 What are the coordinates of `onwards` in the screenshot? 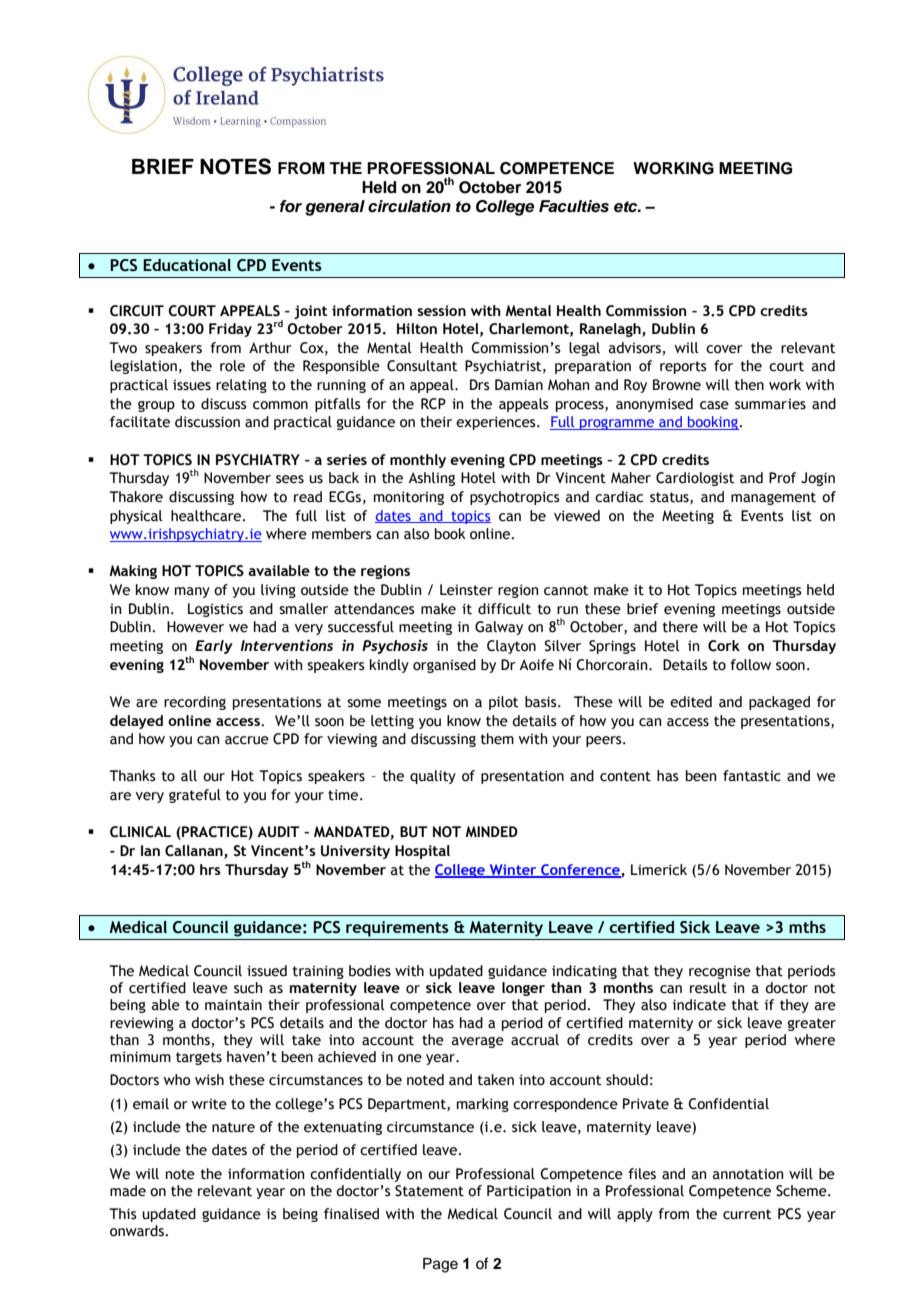 It's located at (138, 1231).
